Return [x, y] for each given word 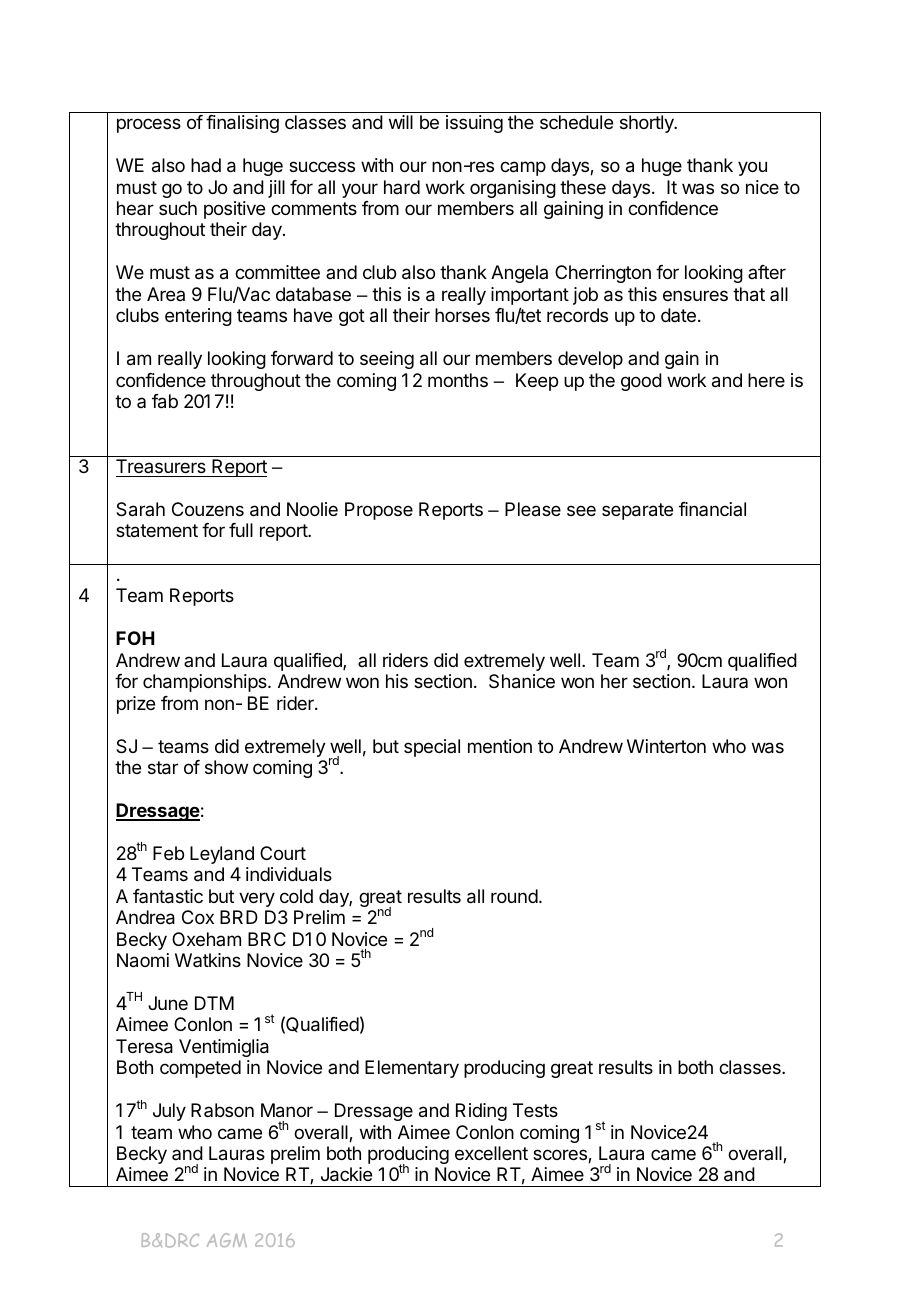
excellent [491, 1153]
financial [712, 509]
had [206, 165]
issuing [474, 124]
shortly [648, 124]
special [432, 748]
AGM [227, 1240]
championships [206, 683]
